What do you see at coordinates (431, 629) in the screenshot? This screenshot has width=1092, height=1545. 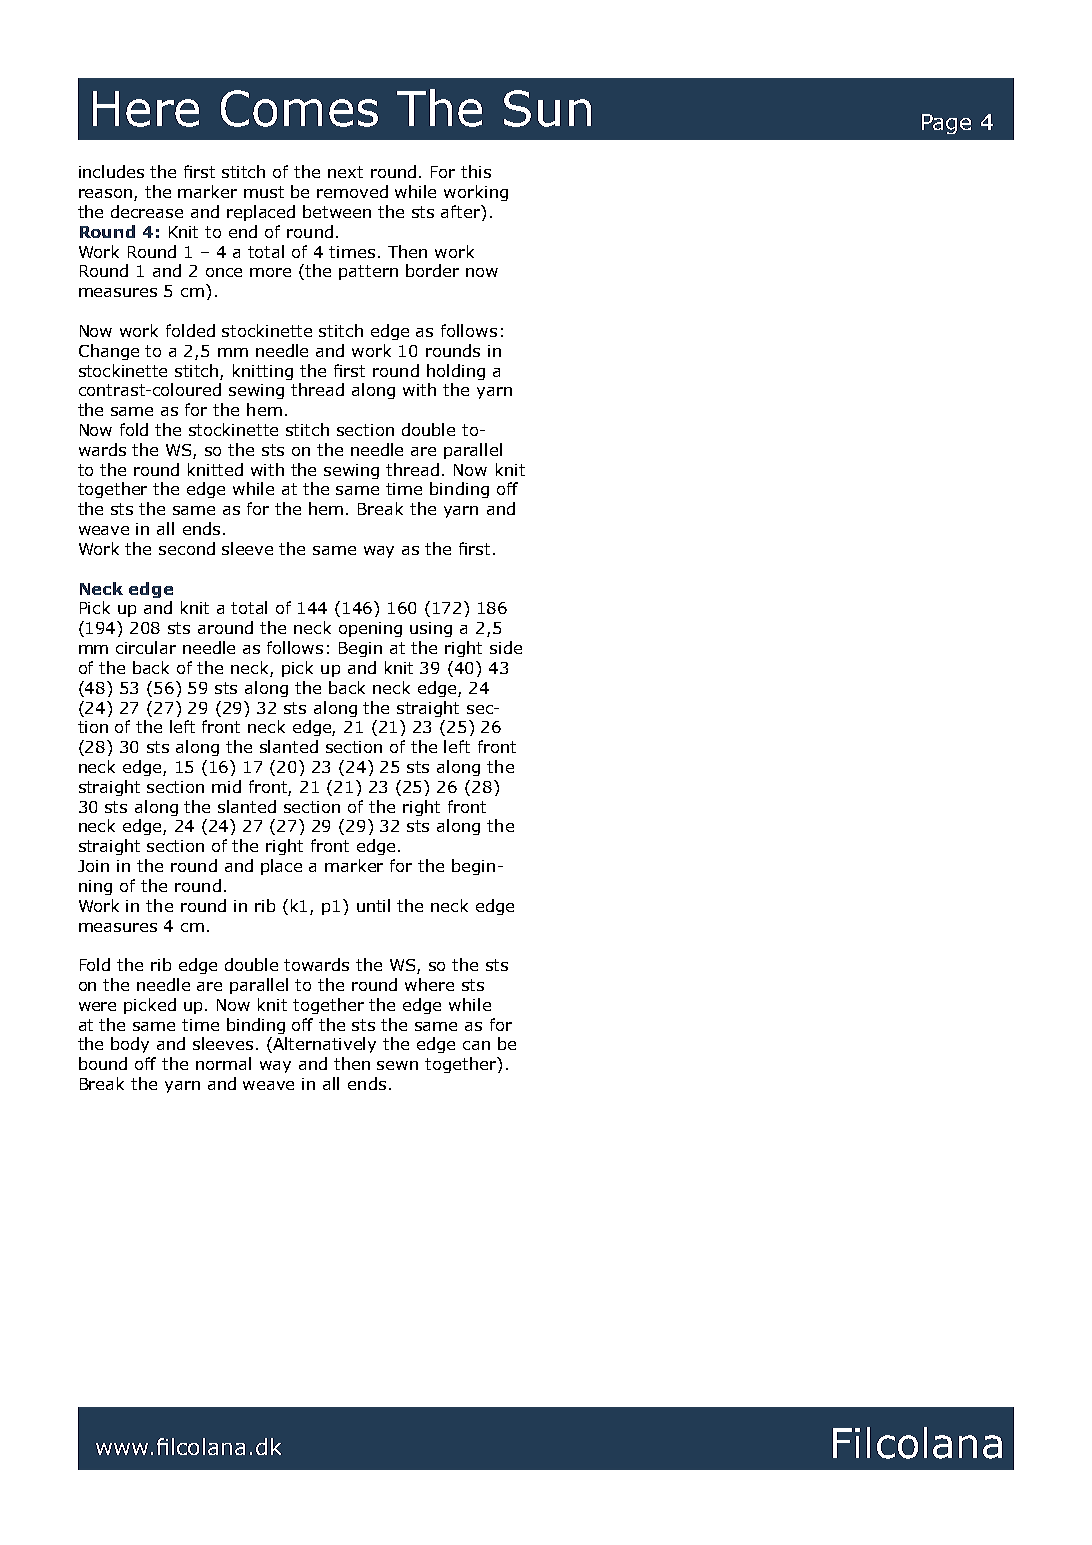 I see `using` at bounding box center [431, 629].
